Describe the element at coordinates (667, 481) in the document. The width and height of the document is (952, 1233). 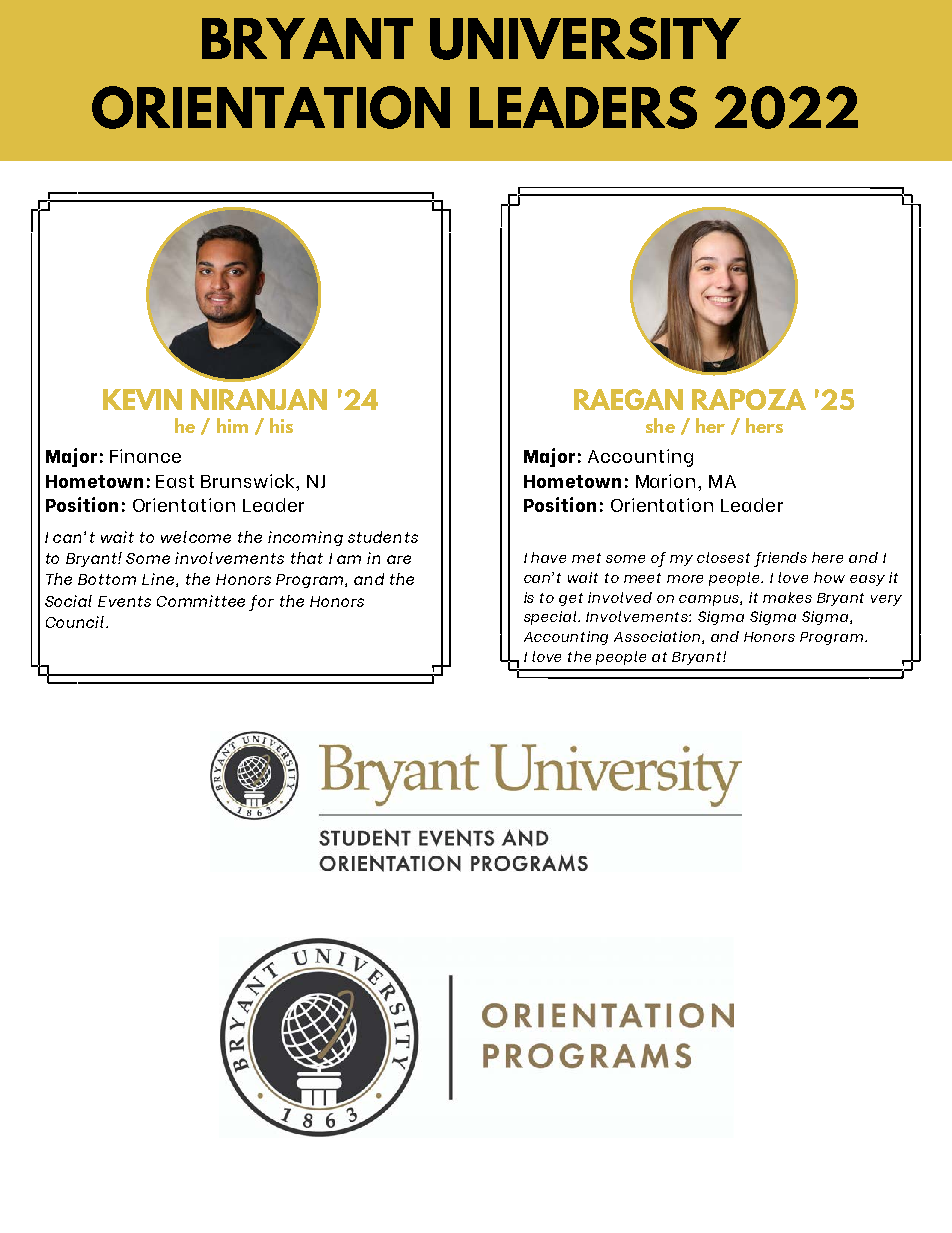
I see `Marion` at that location.
